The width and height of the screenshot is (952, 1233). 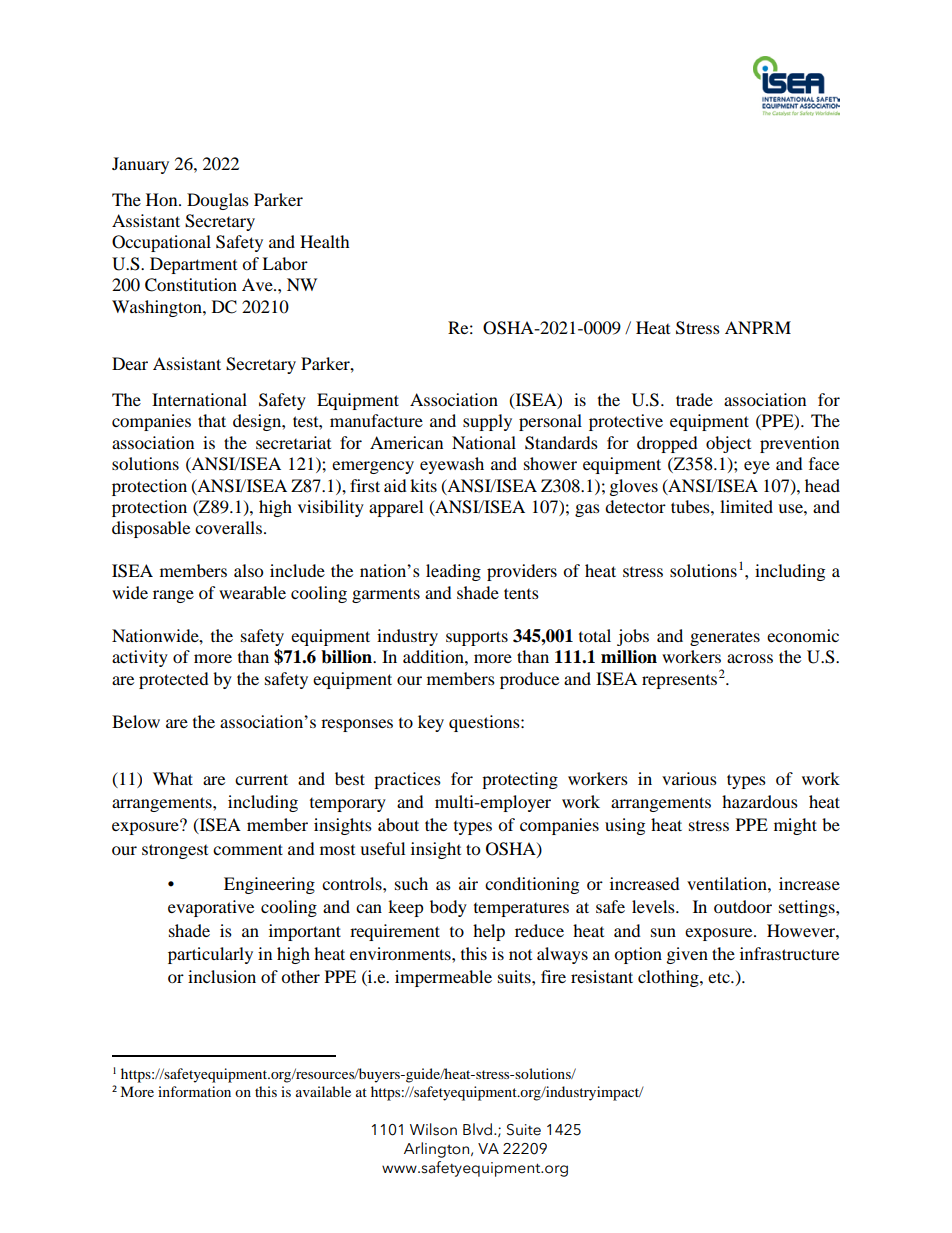 What do you see at coordinates (746, 506) in the screenshot?
I see `limited` at bounding box center [746, 506].
